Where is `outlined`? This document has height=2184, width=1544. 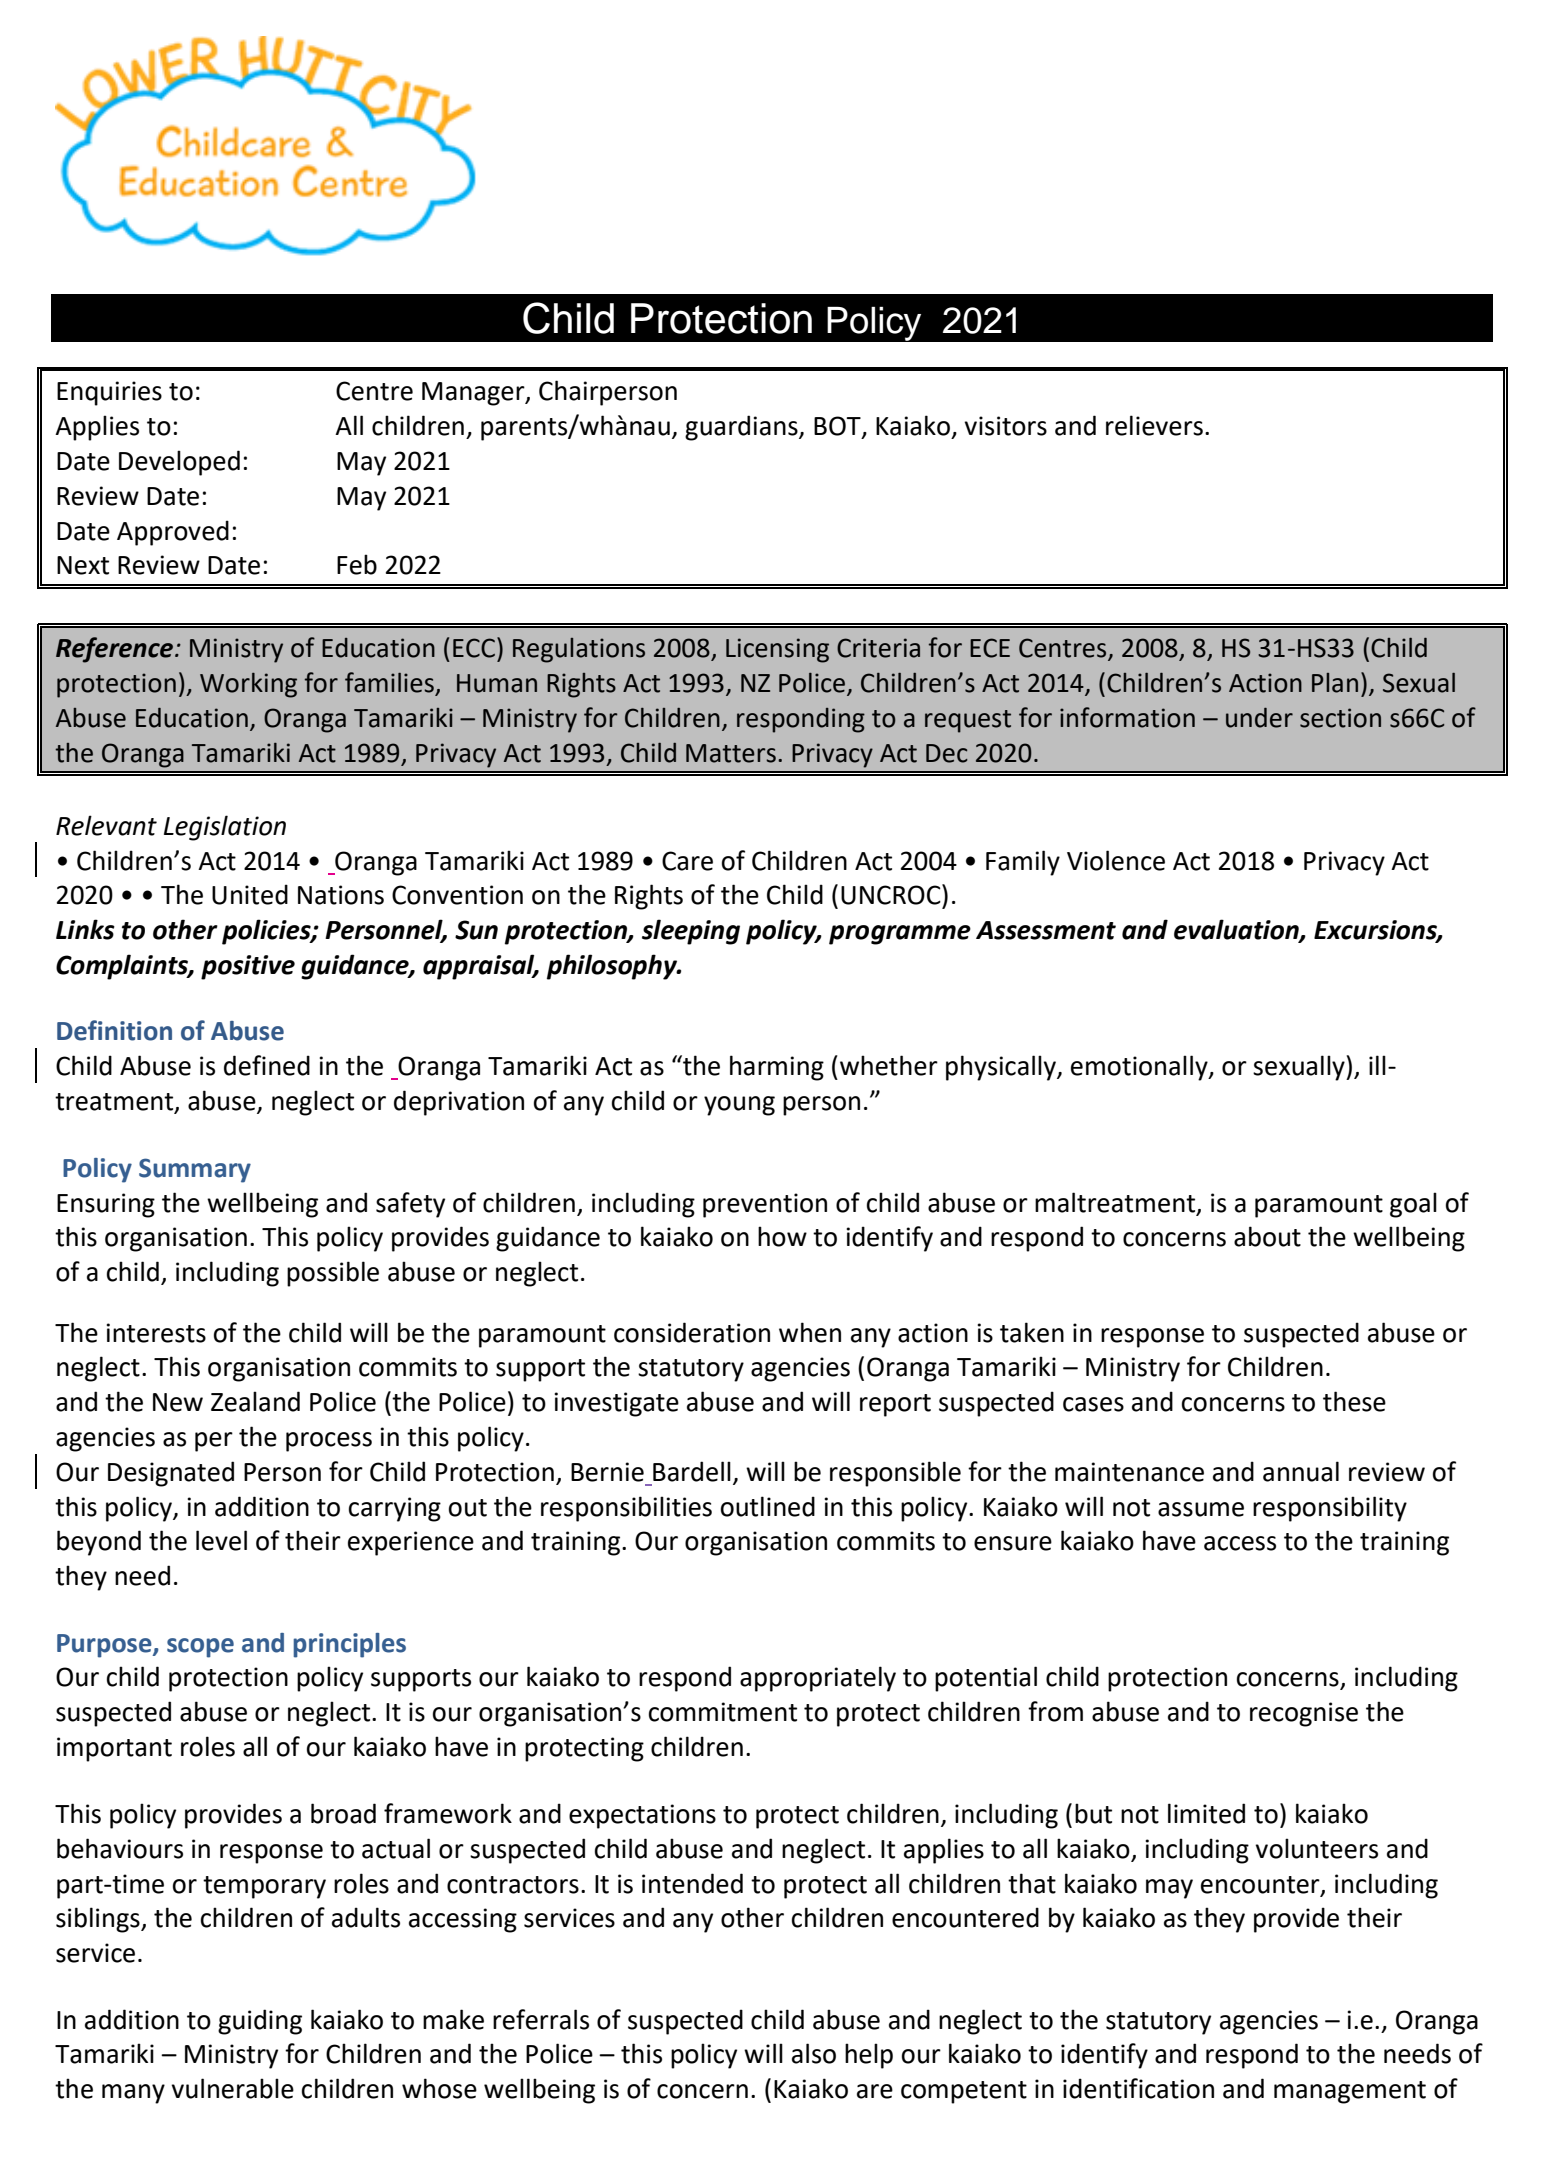
outlined is located at coordinates (768, 1506).
